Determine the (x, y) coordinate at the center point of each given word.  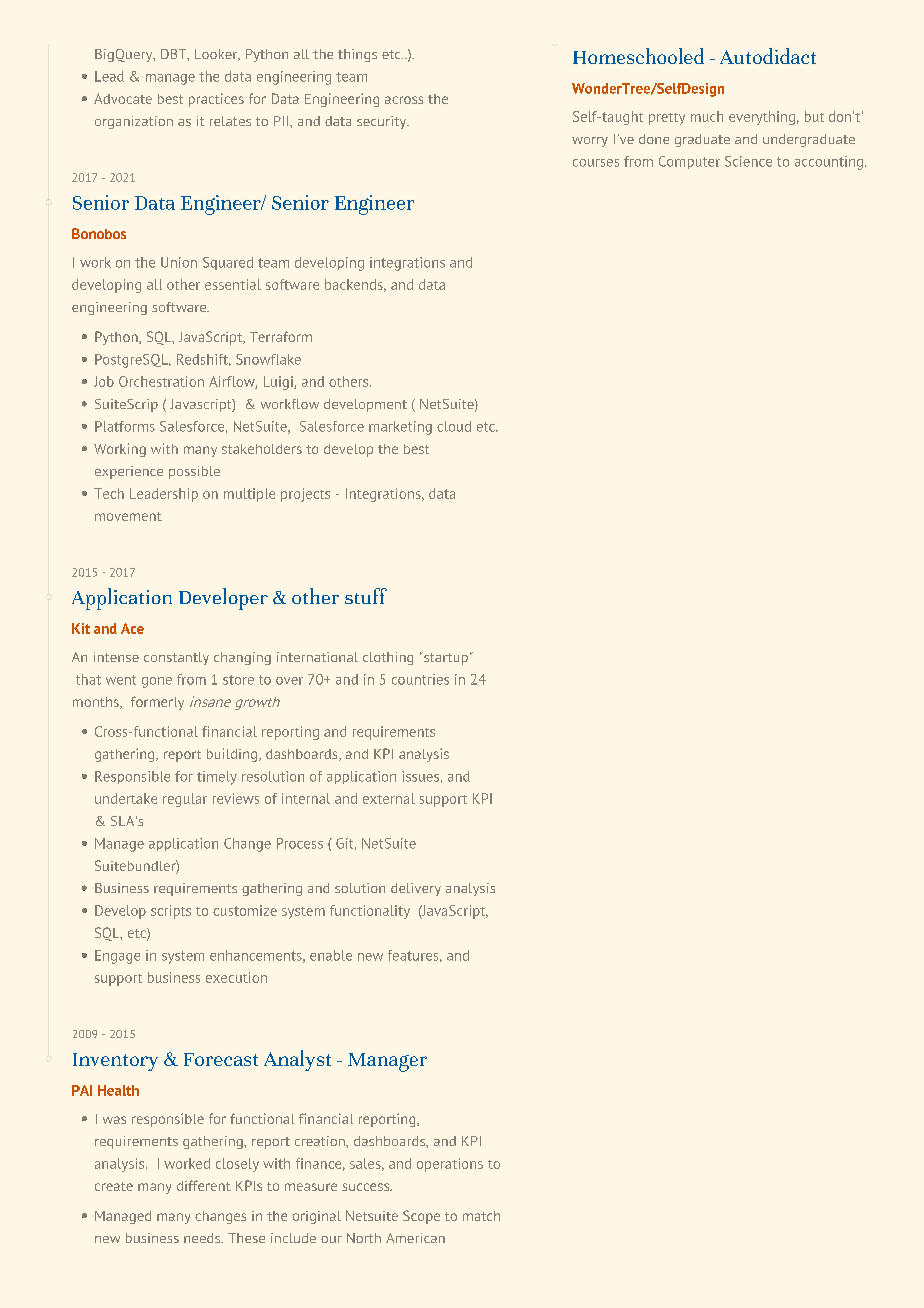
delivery (416, 889)
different (204, 1185)
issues (420, 776)
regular (185, 800)
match (481, 1216)
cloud (454, 426)
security (382, 122)
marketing (400, 428)
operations (450, 1165)
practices (216, 100)
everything (762, 118)
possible (194, 472)
